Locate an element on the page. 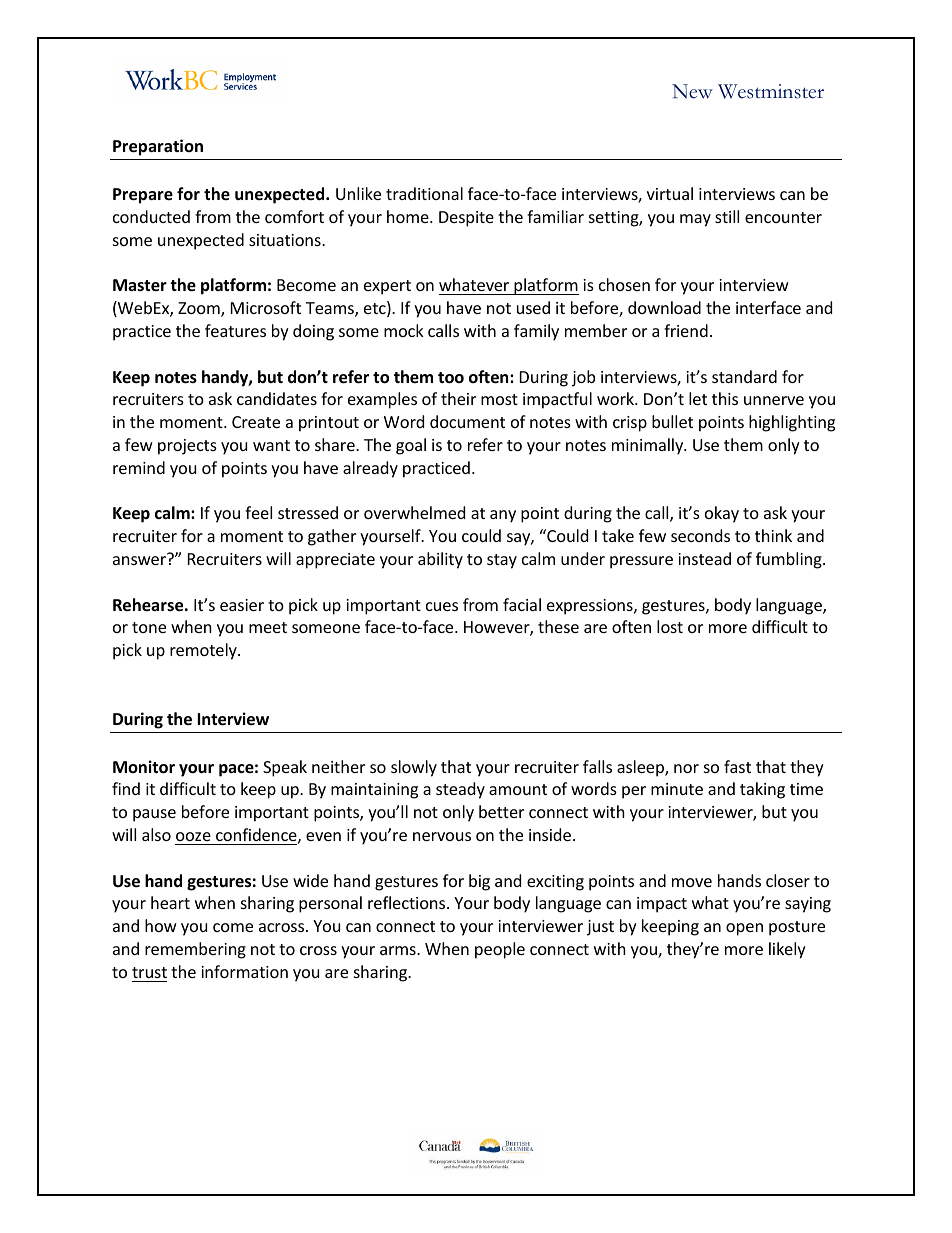  traditional is located at coordinates (424, 193).
